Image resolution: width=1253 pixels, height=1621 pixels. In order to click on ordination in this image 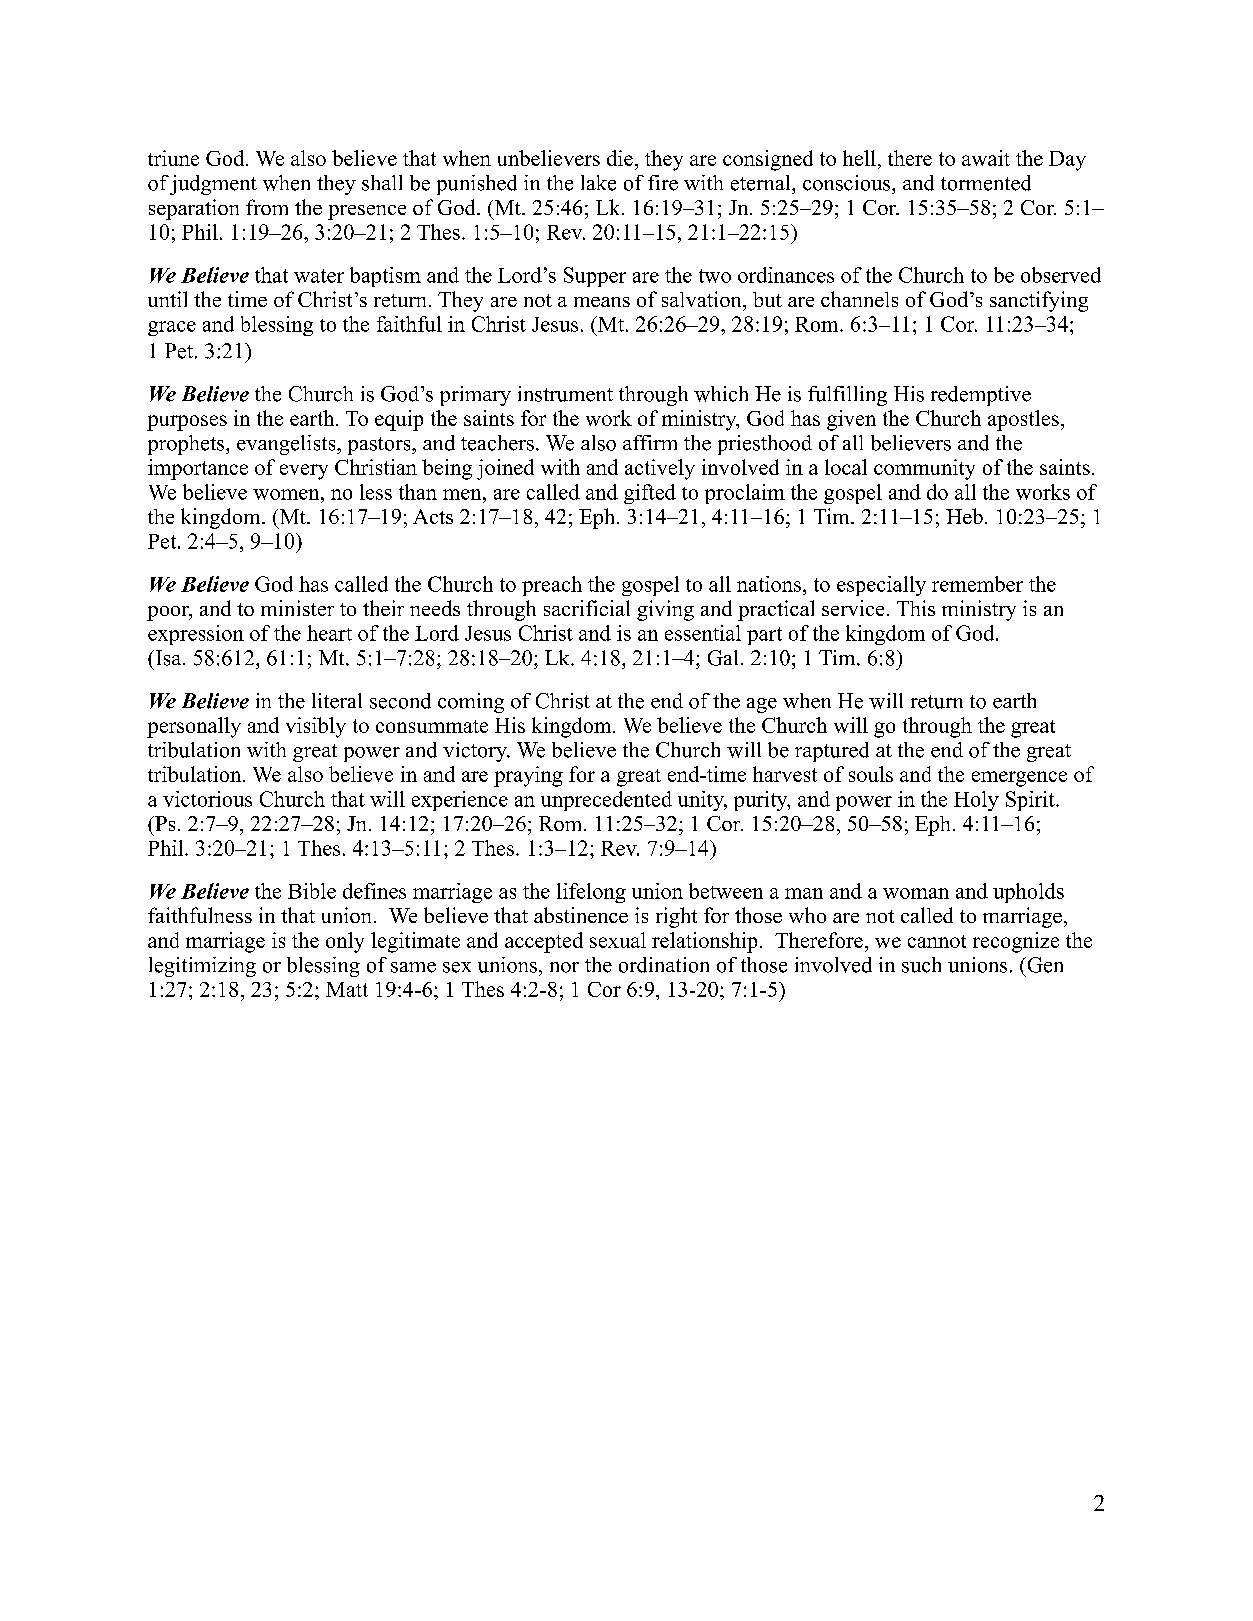, I will do `click(664, 965)`.
